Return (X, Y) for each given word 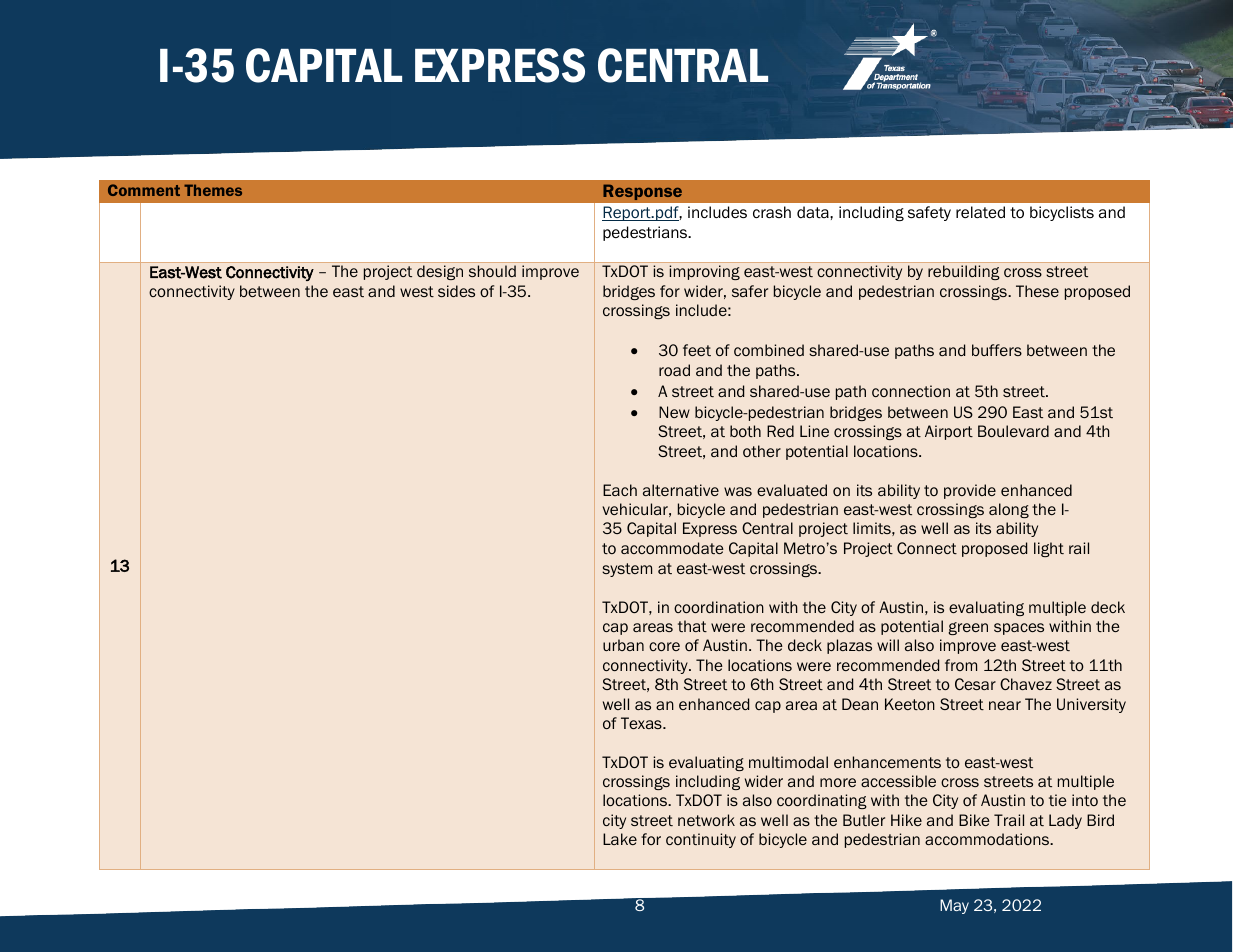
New (674, 412)
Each (620, 490)
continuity (701, 840)
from (961, 665)
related (980, 212)
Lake (620, 839)
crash (772, 212)
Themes (213, 190)
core (664, 646)
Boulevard (1013, 431)
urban (623, 645)
